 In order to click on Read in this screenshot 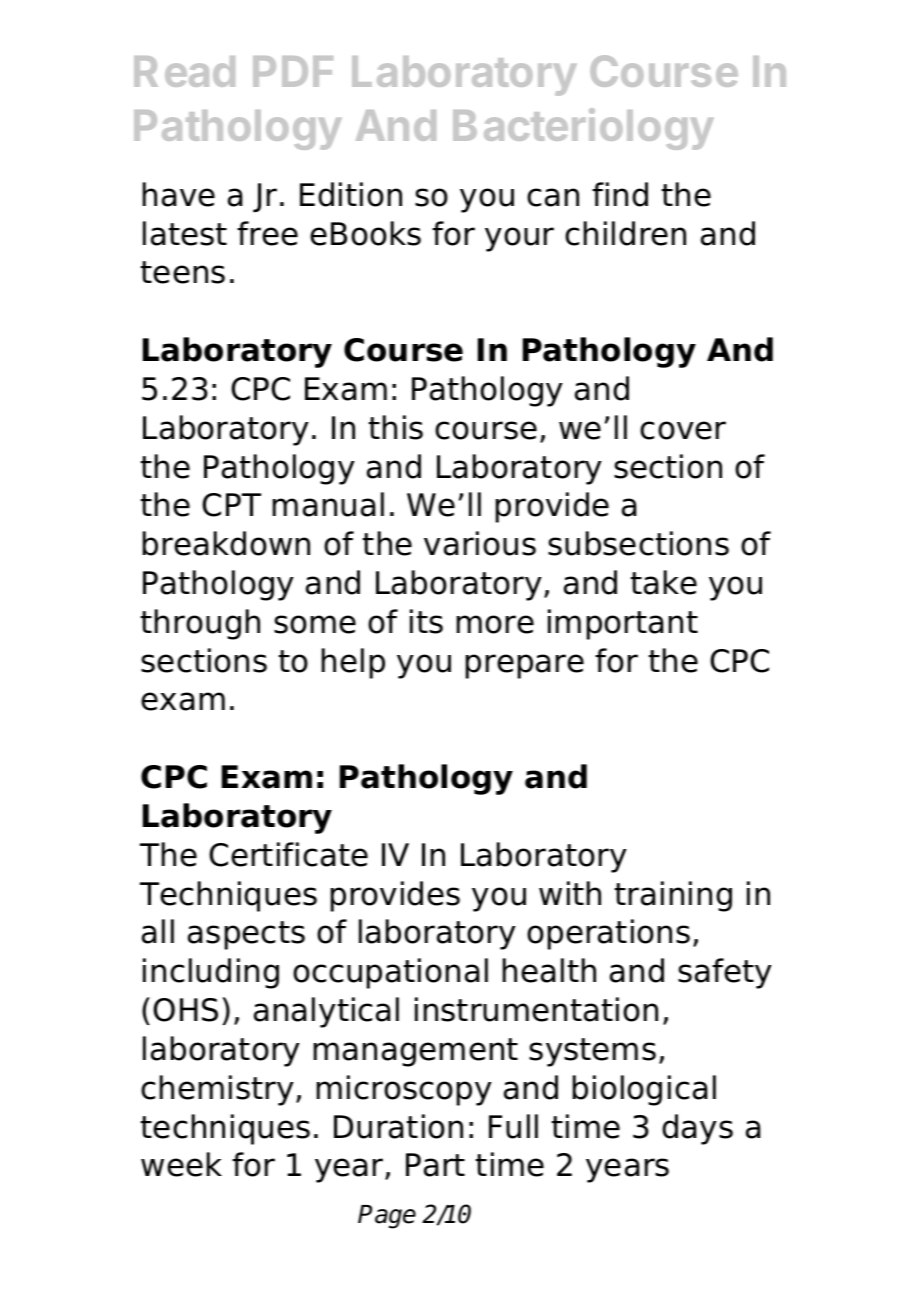, I will do `click(184, 71)`.
